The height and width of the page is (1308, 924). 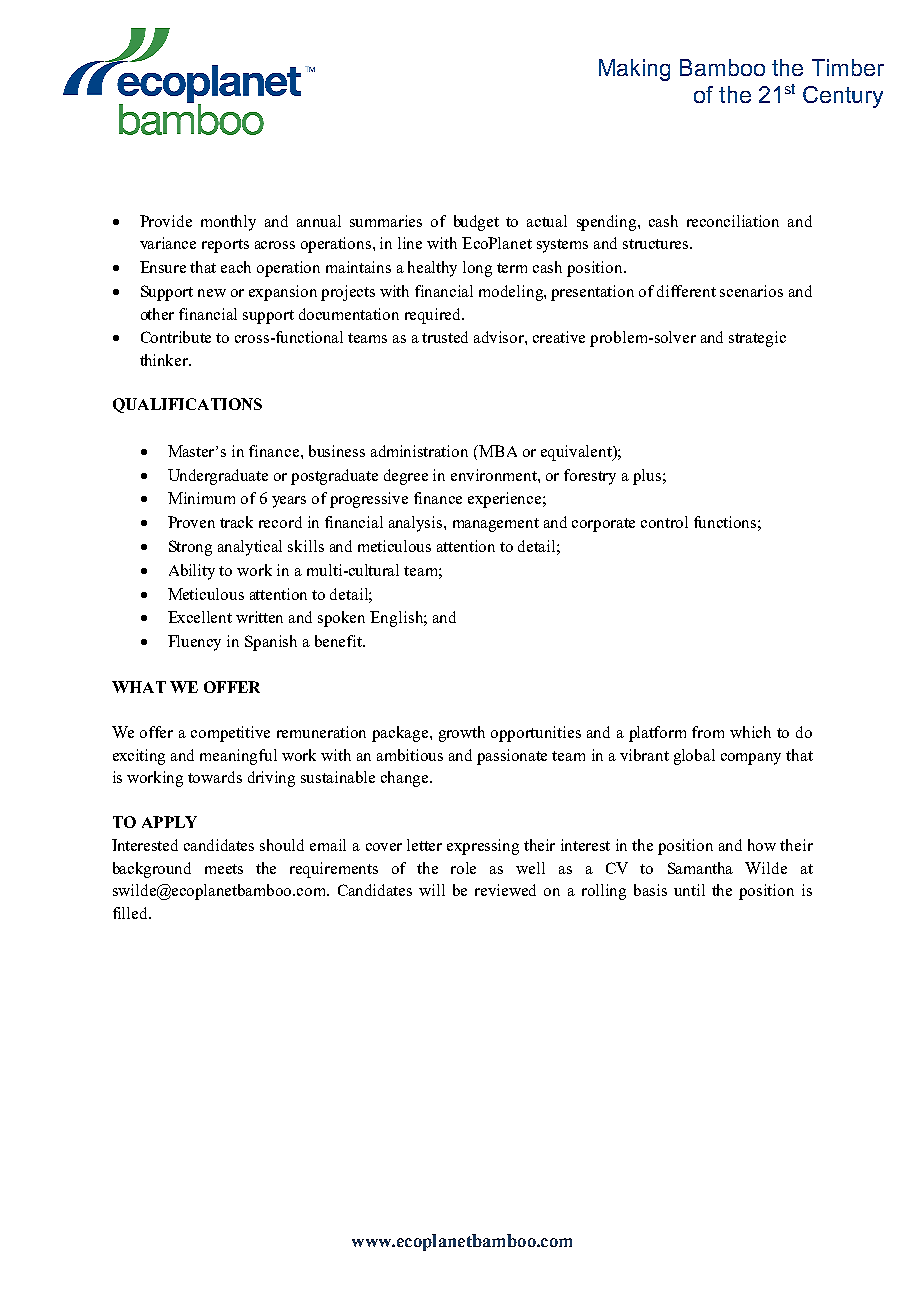 What do you see at coordinates (843, 97) in the page?
I see `Century` at bounding box center [843, 97].
